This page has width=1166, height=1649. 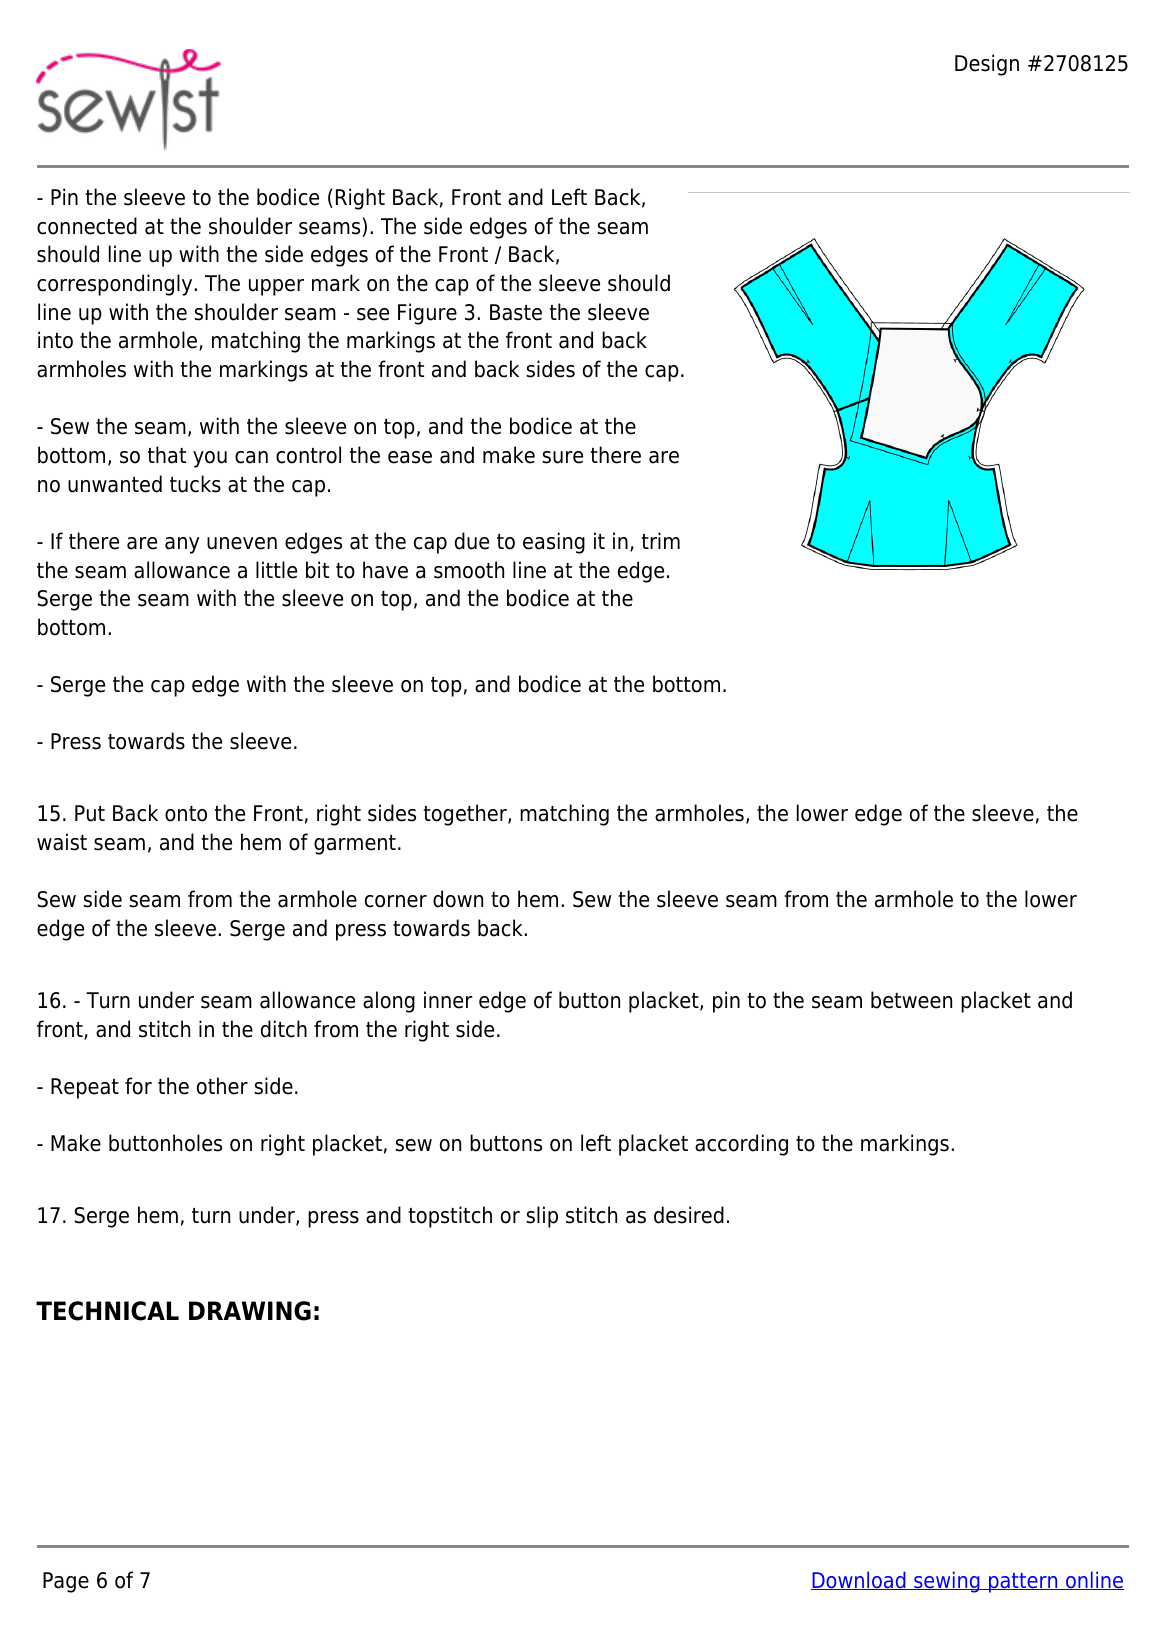 I want to click on connected, so click(x=87, y=226).
